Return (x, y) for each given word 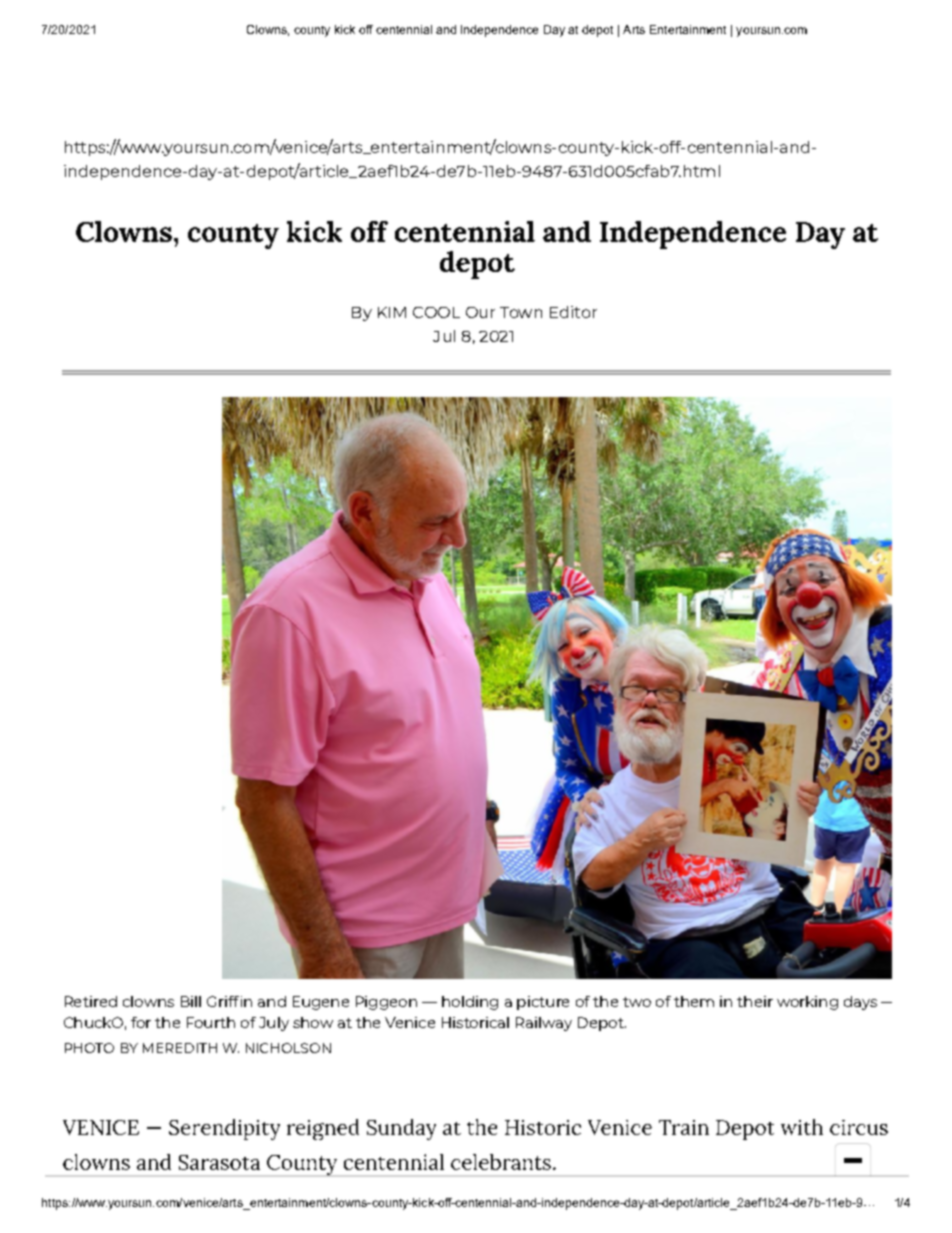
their (755, 1001)
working (807, 1003)
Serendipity (224, 1129)
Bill (191, 1001)
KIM (392, 312)
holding (470, 1003)
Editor (573, 312)
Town (521, 312)
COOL (436, 312)
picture (543, 1003)
